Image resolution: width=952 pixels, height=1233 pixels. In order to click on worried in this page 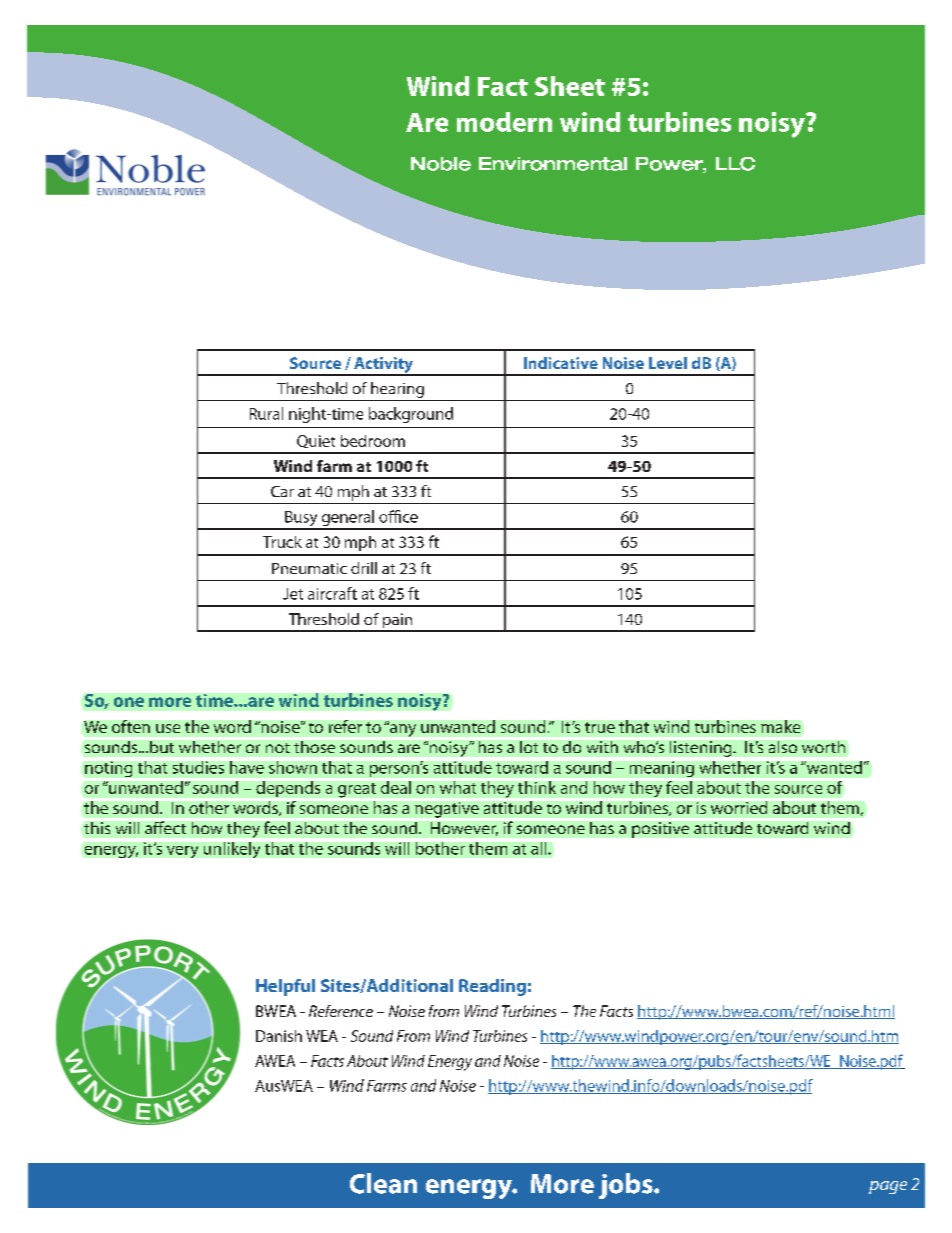, I will do `click(739, 807)`.
